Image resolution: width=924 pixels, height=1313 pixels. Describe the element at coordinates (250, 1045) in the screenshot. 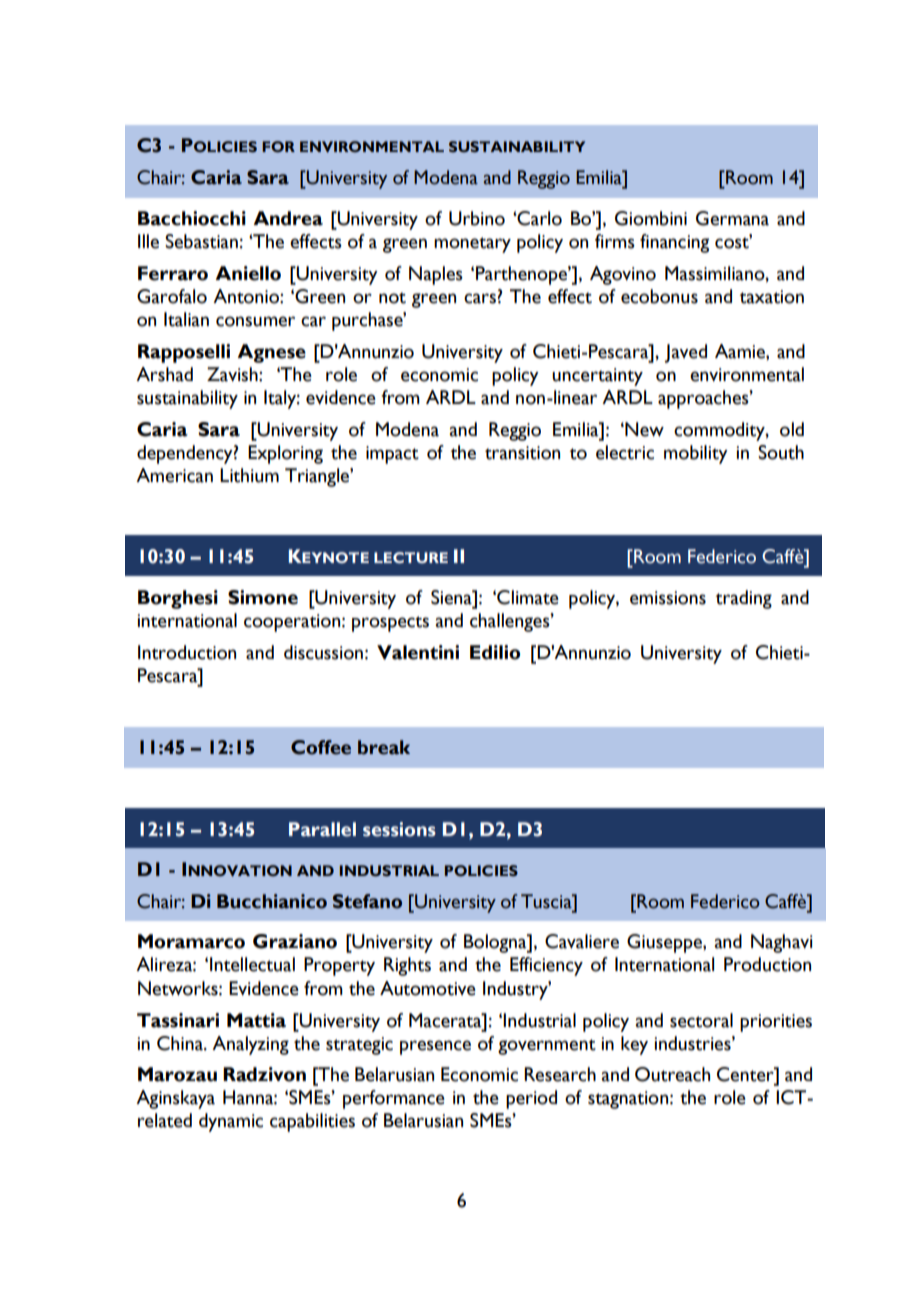

I see `Analyzing` at that location.
